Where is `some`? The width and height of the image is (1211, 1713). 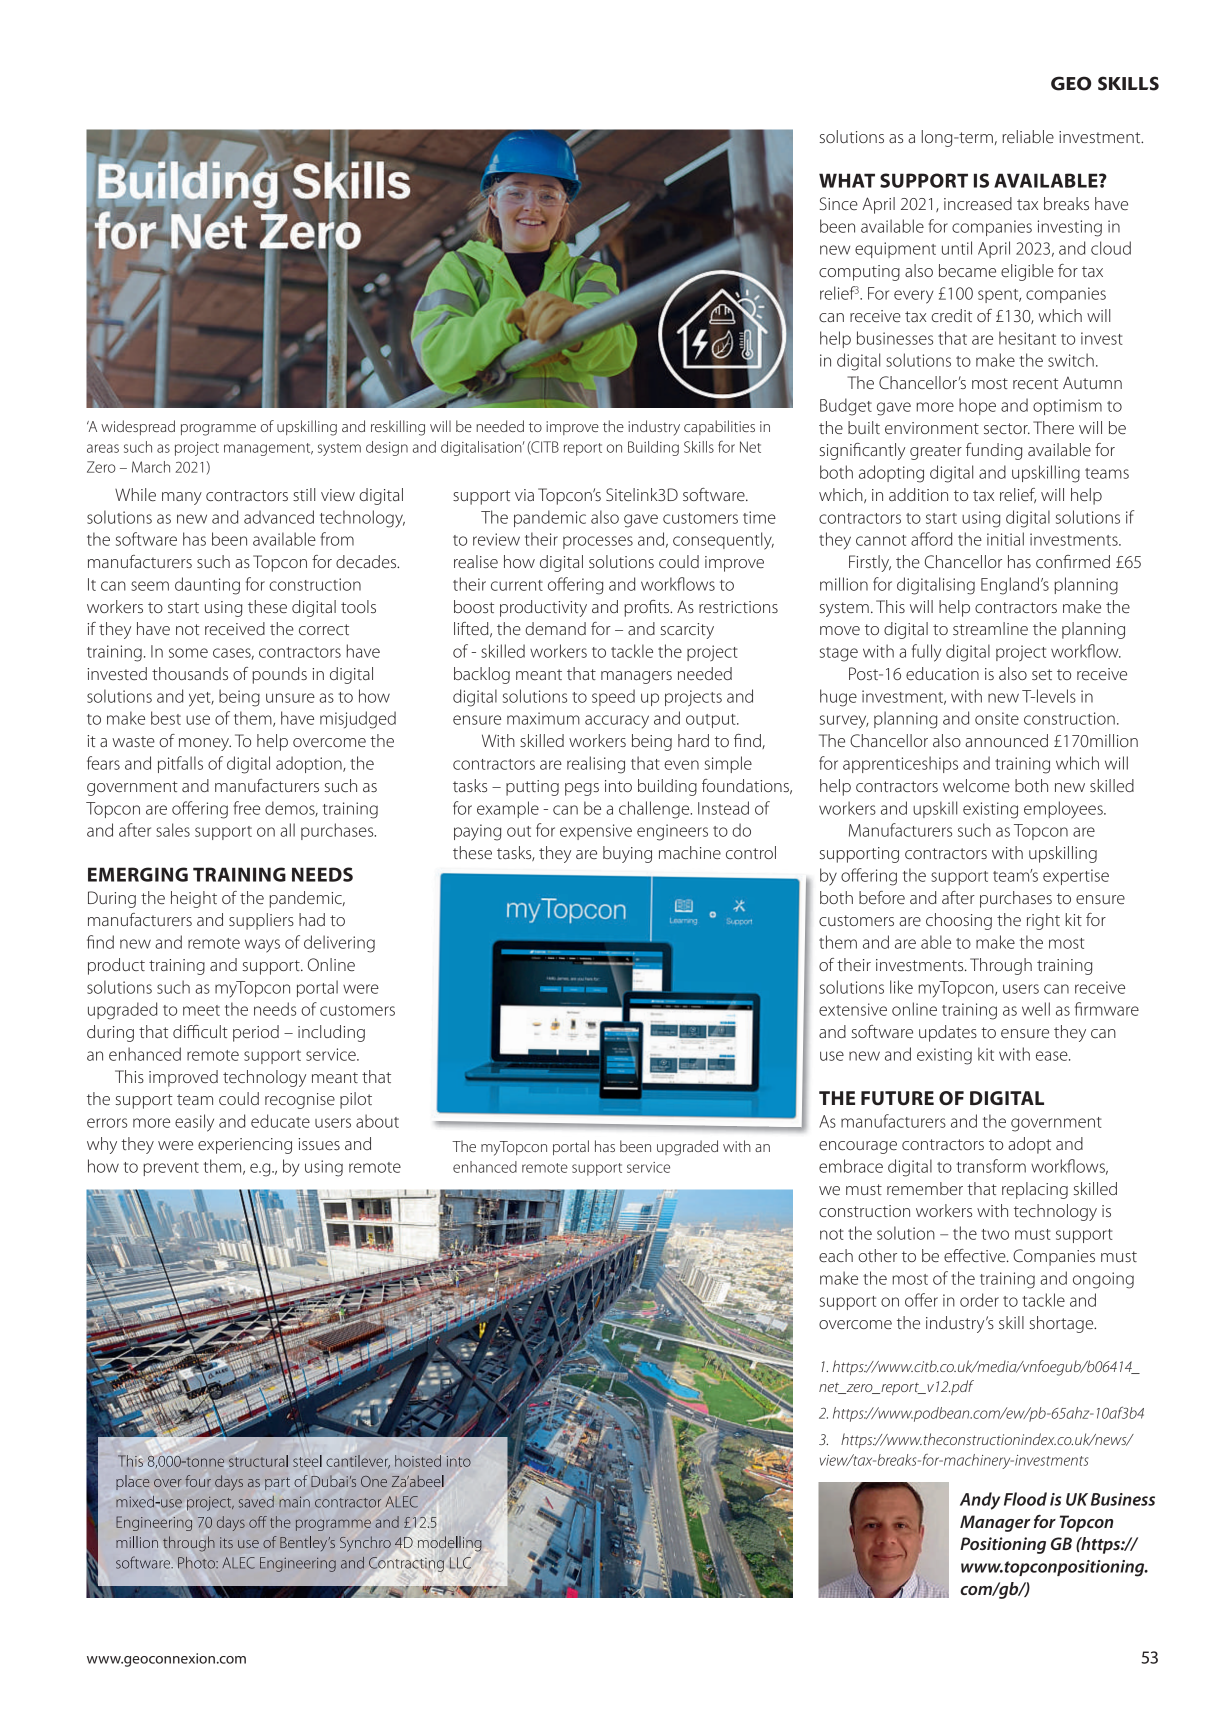
some is located at coordinates (188, 653).
